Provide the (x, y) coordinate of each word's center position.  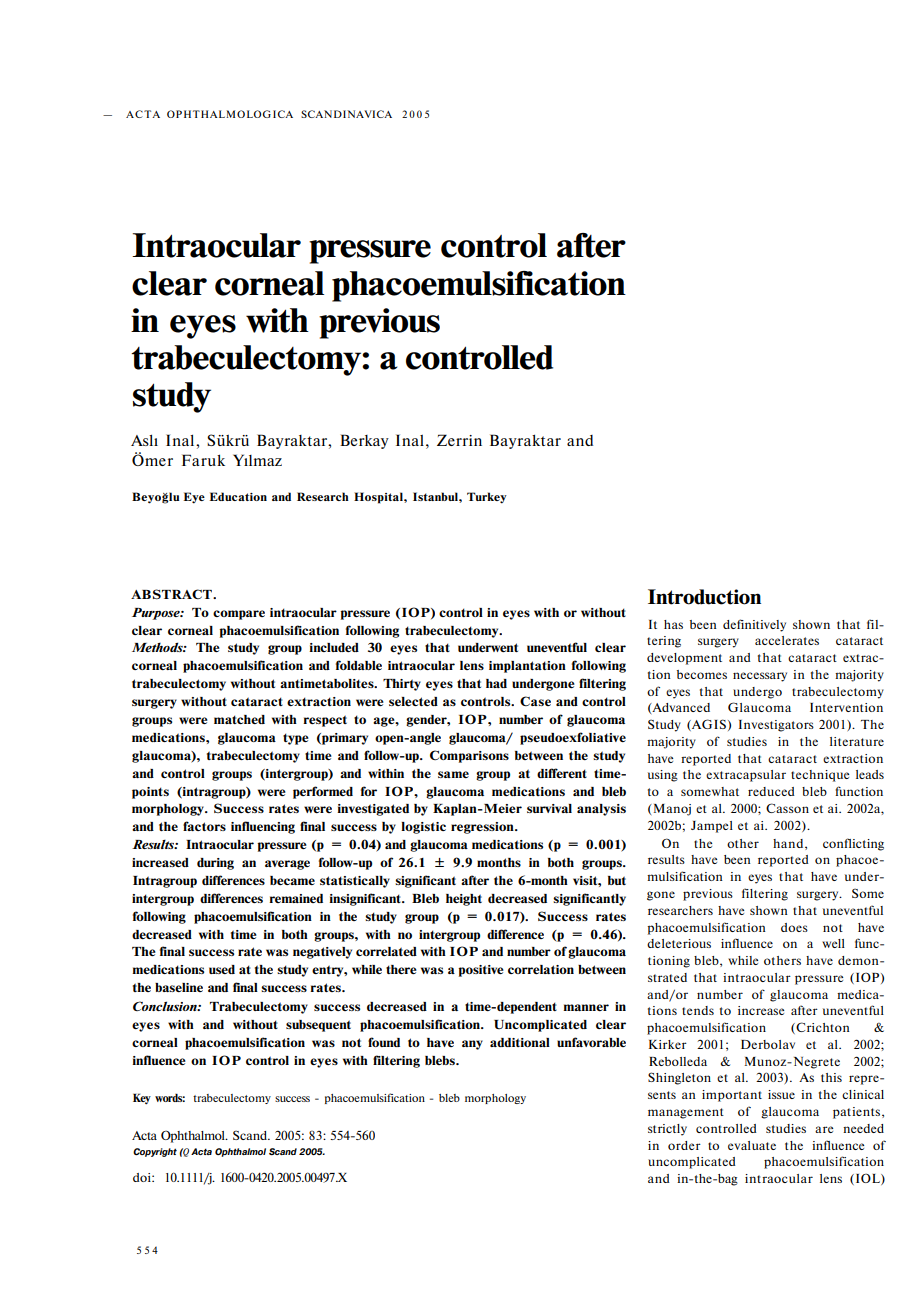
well (833, 943)
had (496, 683)
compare (239, 615)
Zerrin (459, 440)
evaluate (752, 1145)
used (222, 969)
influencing (263, 827)
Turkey (487, 498)
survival (549, 808)
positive (481, 971)
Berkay (364, 441)
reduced (771, 791)
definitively (754, 625)
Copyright (155, 1152)
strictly (667, 1130)
